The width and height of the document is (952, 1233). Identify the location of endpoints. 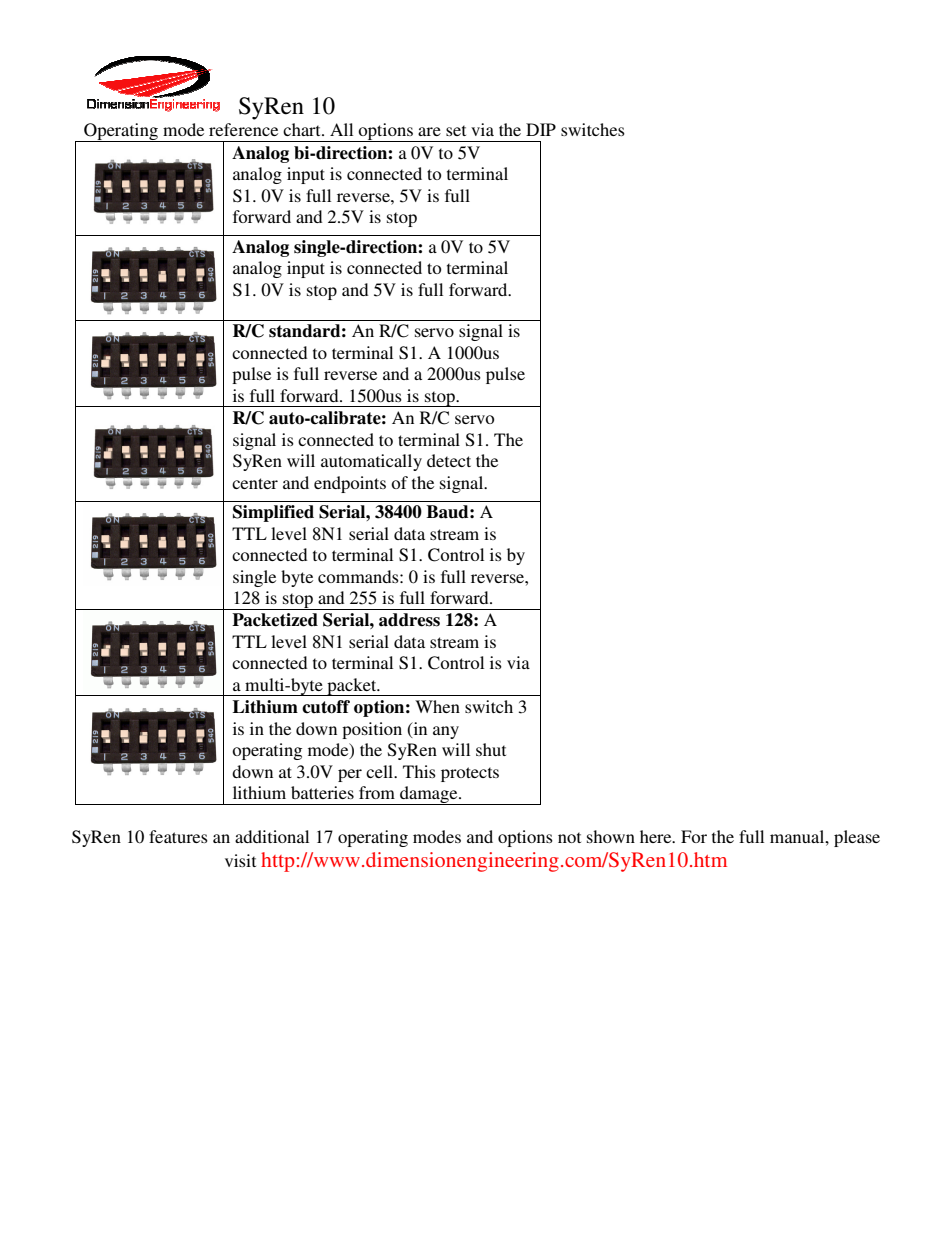
(350, 484).
